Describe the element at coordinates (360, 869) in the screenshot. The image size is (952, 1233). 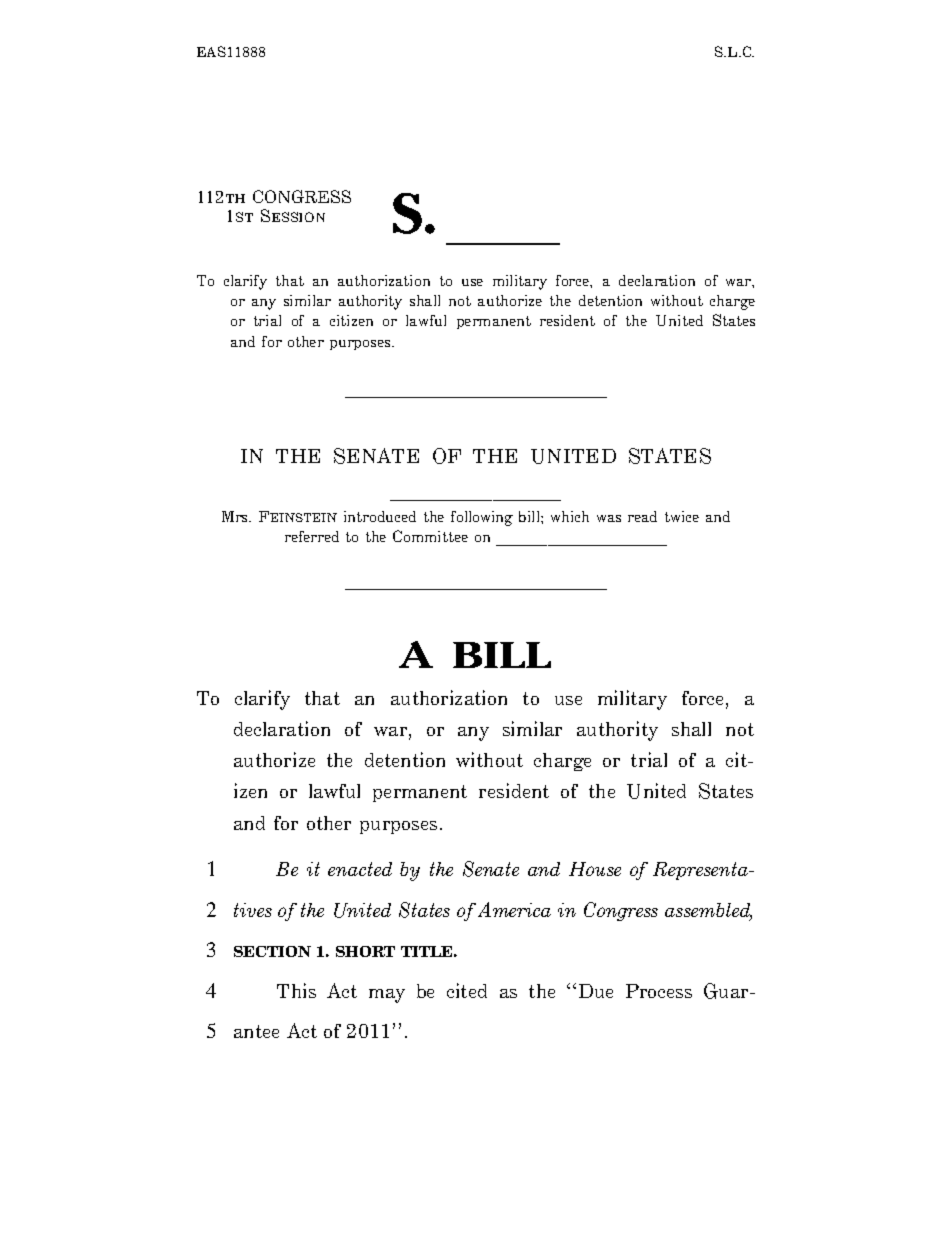
I see `enacted` at that location.
